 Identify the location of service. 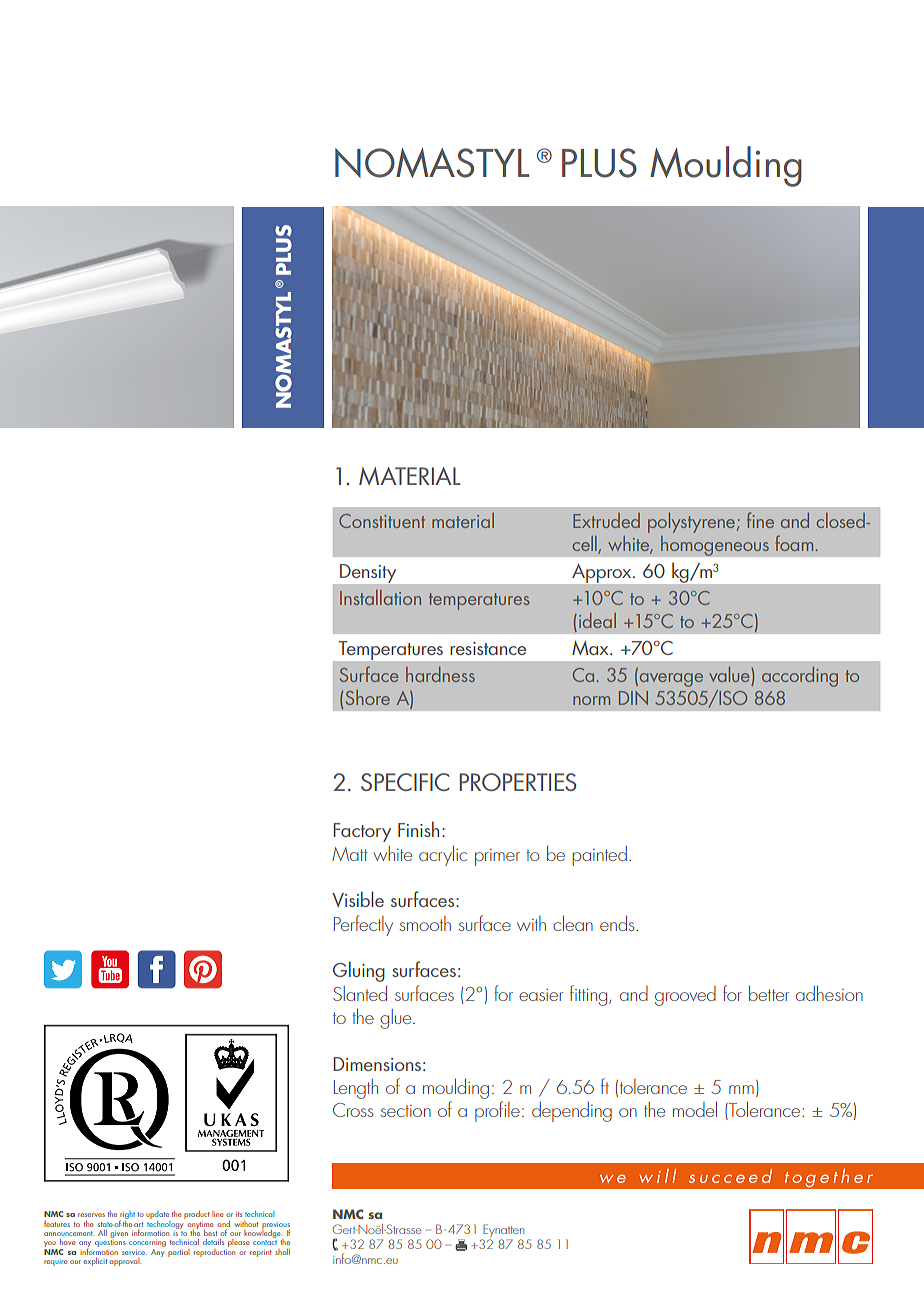
(134, 1253).
